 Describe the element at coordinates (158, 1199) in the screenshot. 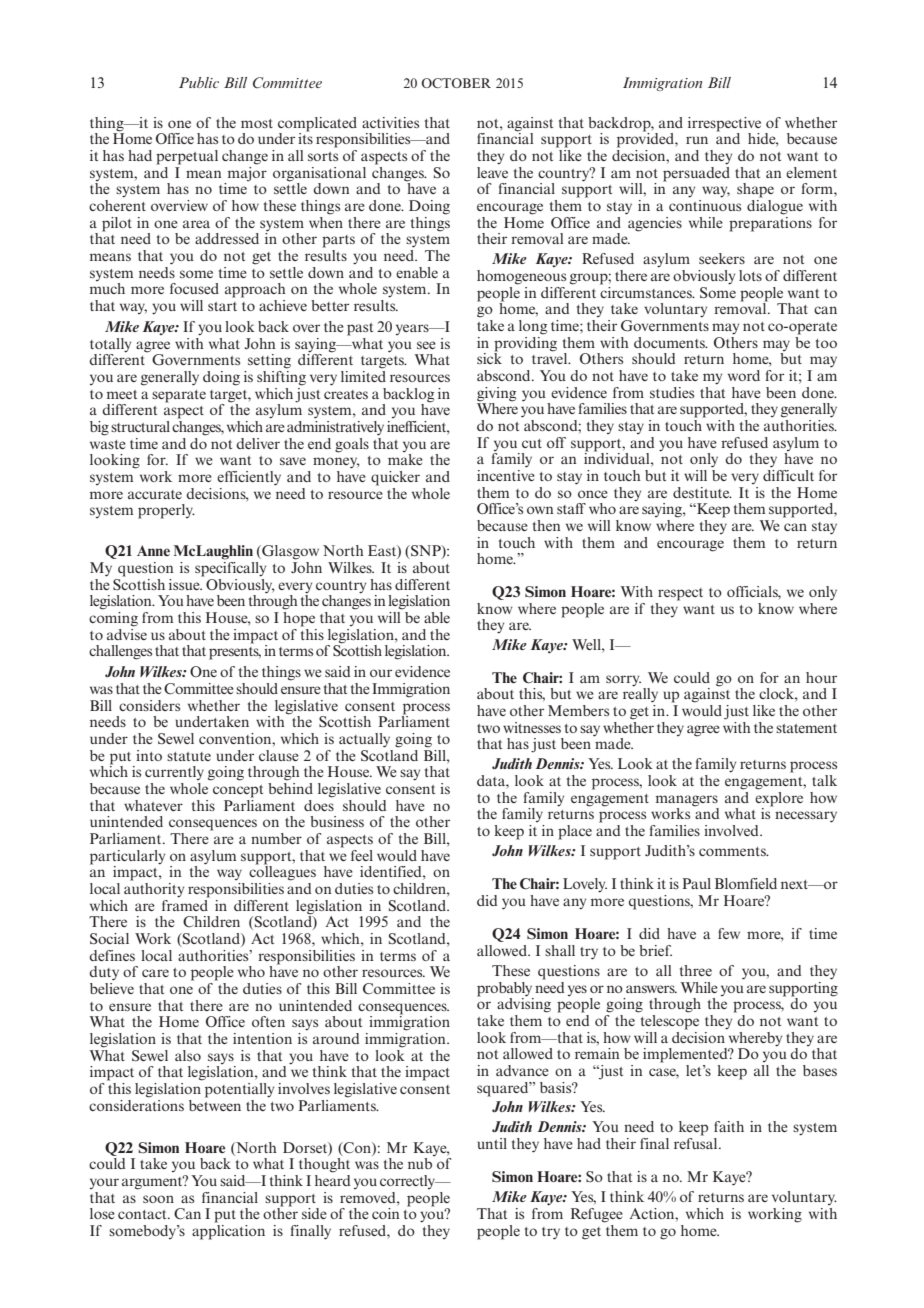

I see `soon` at that location.
